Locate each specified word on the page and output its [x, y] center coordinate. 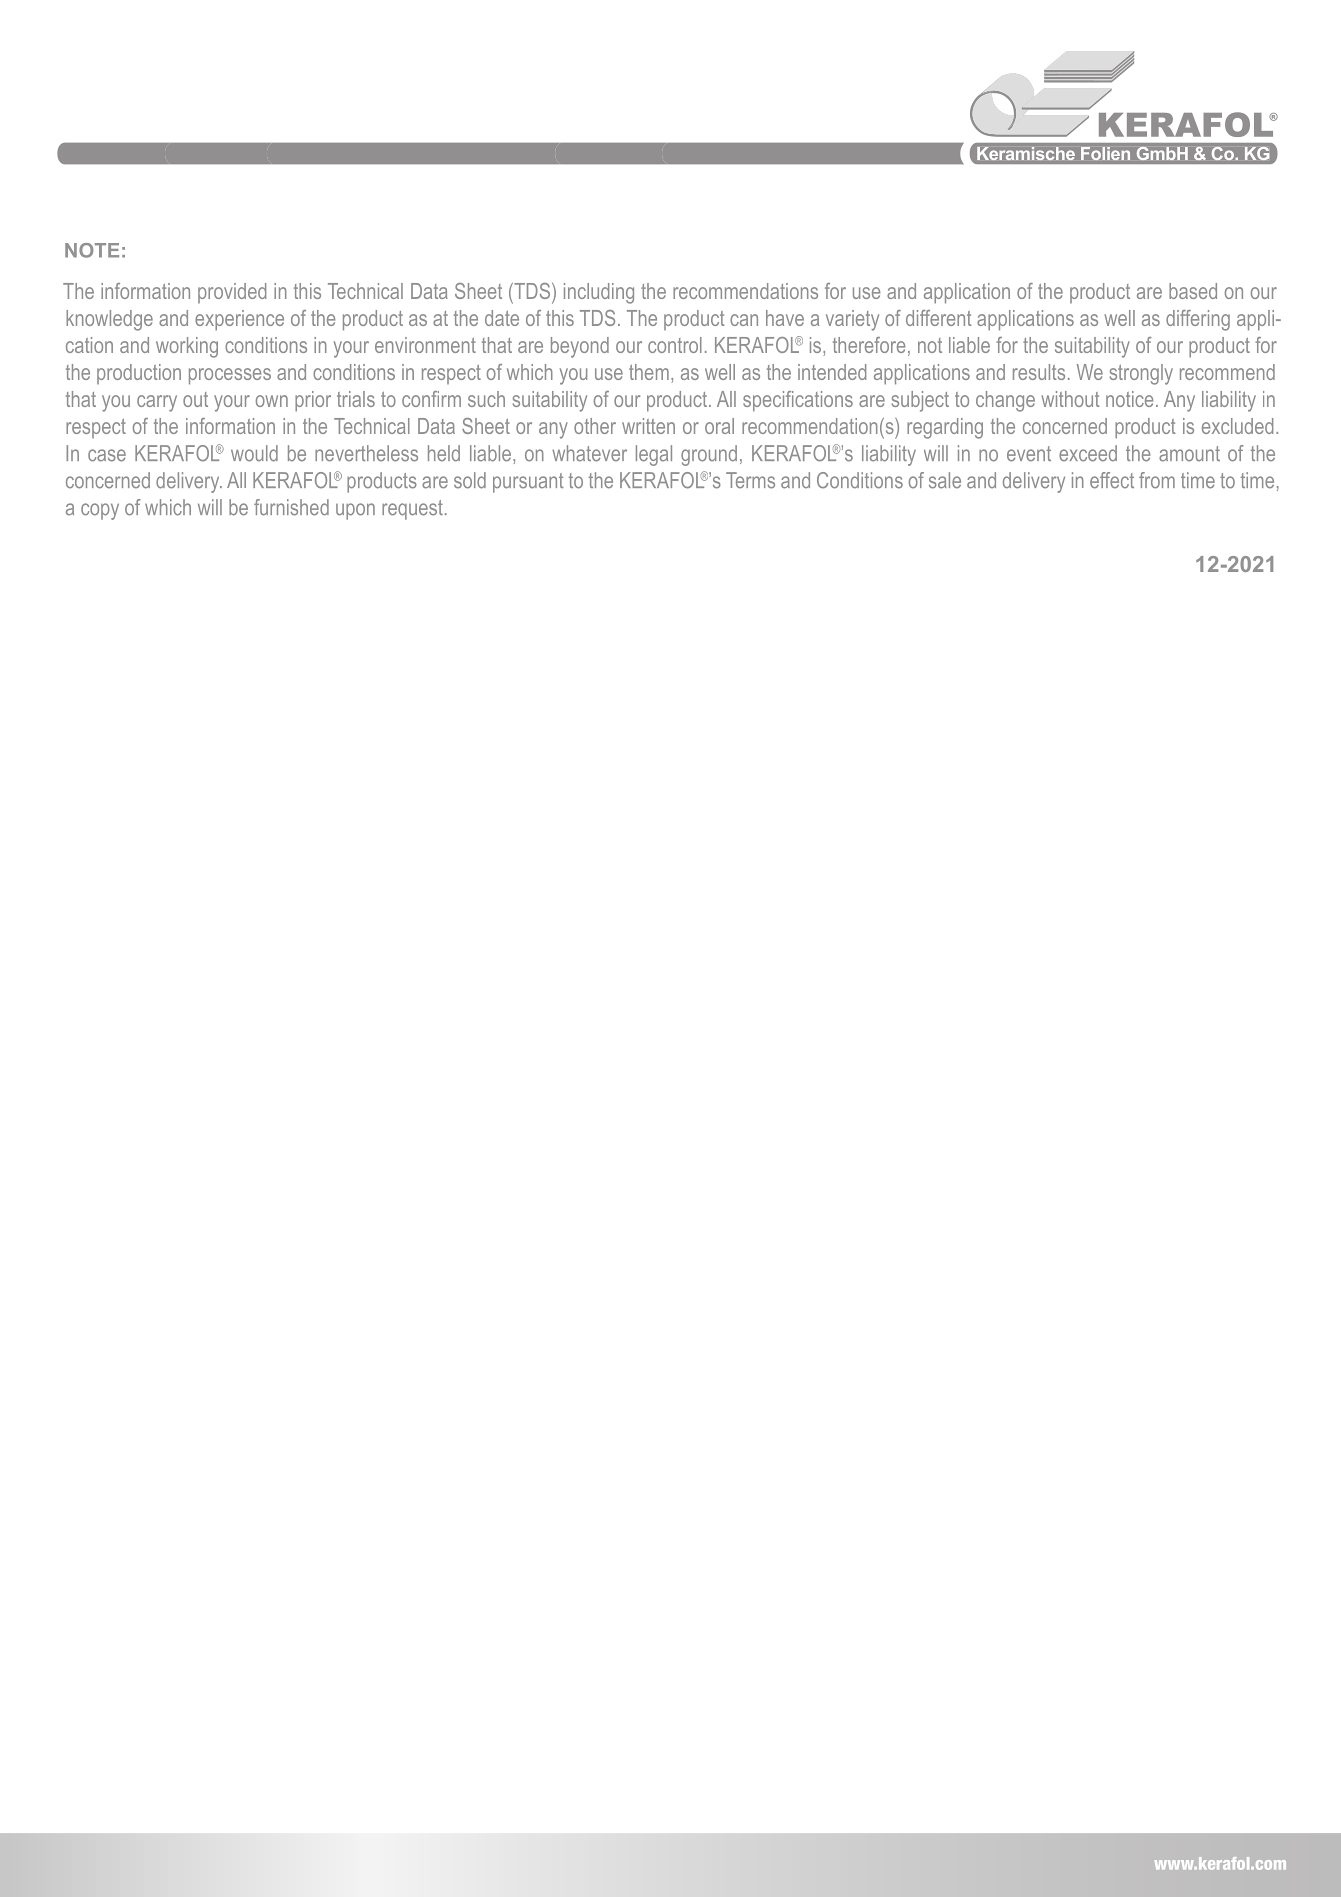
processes [230, 376]
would [254, 453]
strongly [1141, 374]
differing [1198, 320]
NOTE [92, 250]
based [1193, 291]
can [744, 320]
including [599, 293]
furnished [291, 507]
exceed [1088, 453]
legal [654, 455]
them [649, 372]
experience [239, 320]
